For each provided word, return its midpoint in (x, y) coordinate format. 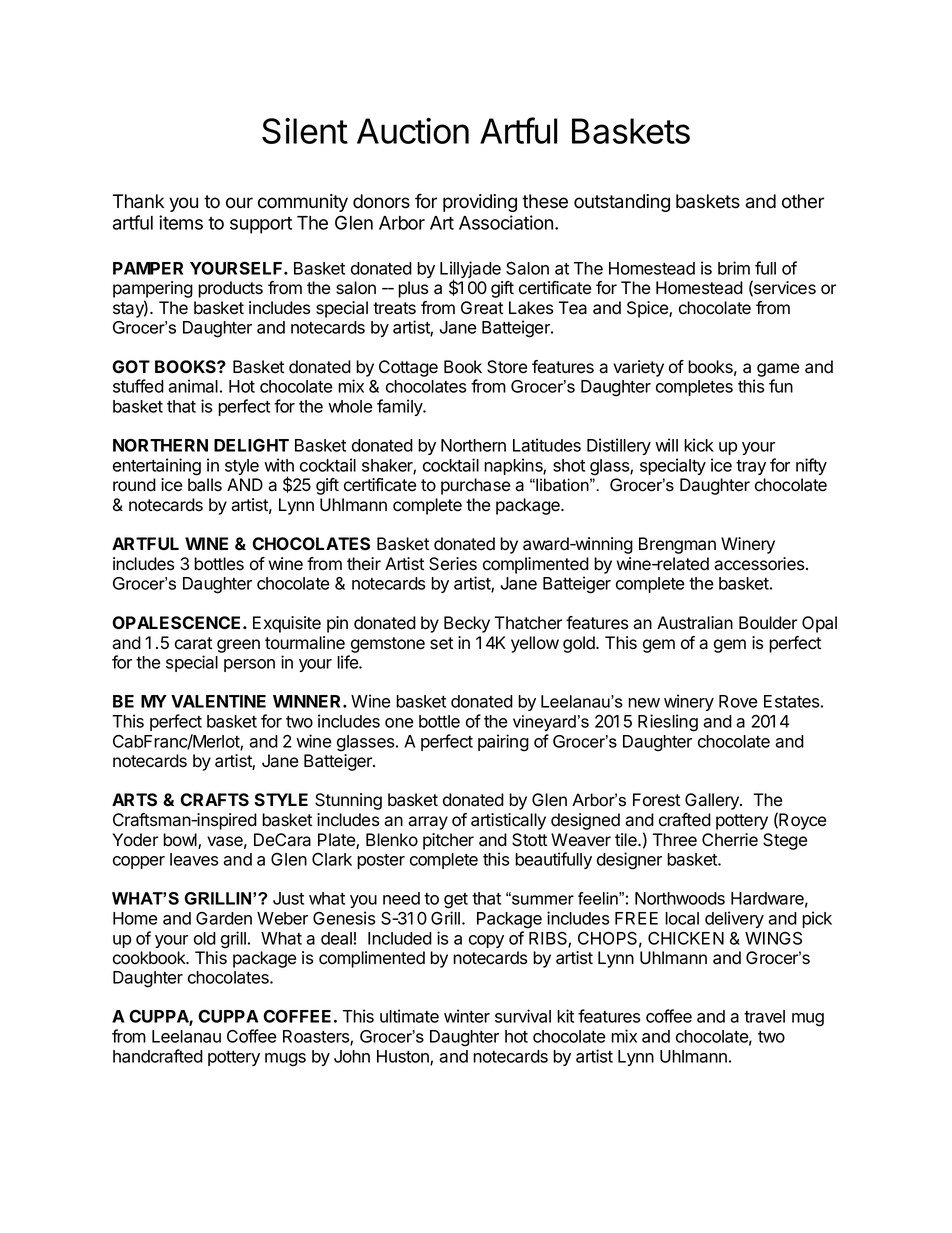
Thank (138, 201)
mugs (285, 1060)
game (778, 370)
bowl (181, 841)
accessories (759, 564)
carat (193, 643)
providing (480, 203)
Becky (467, 624)
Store (507, 367)
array (428, 823)
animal (193, 386)
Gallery (713, 801)
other (803, 201)
